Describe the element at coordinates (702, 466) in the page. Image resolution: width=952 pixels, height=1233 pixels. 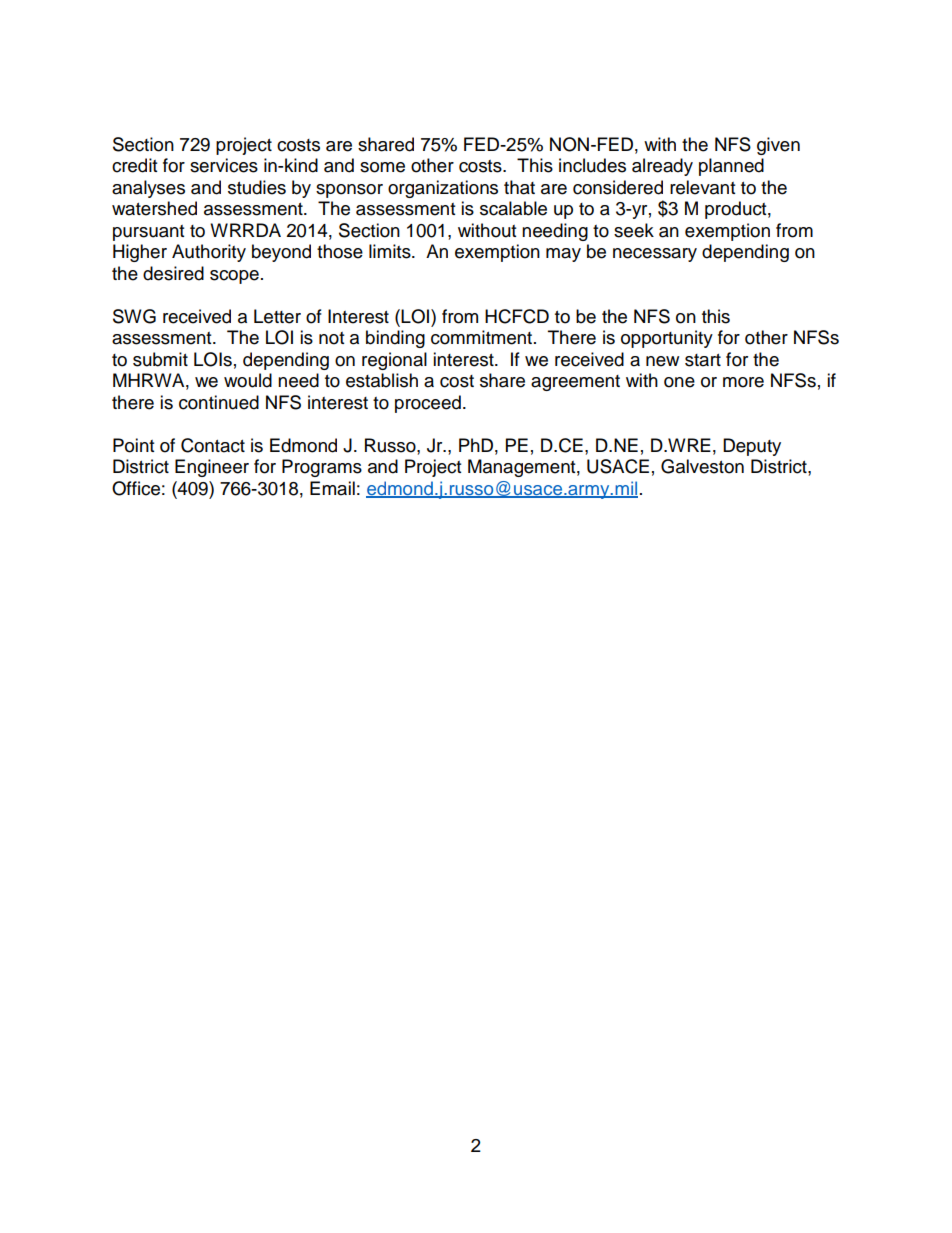
I see `Galveston` at that location.
